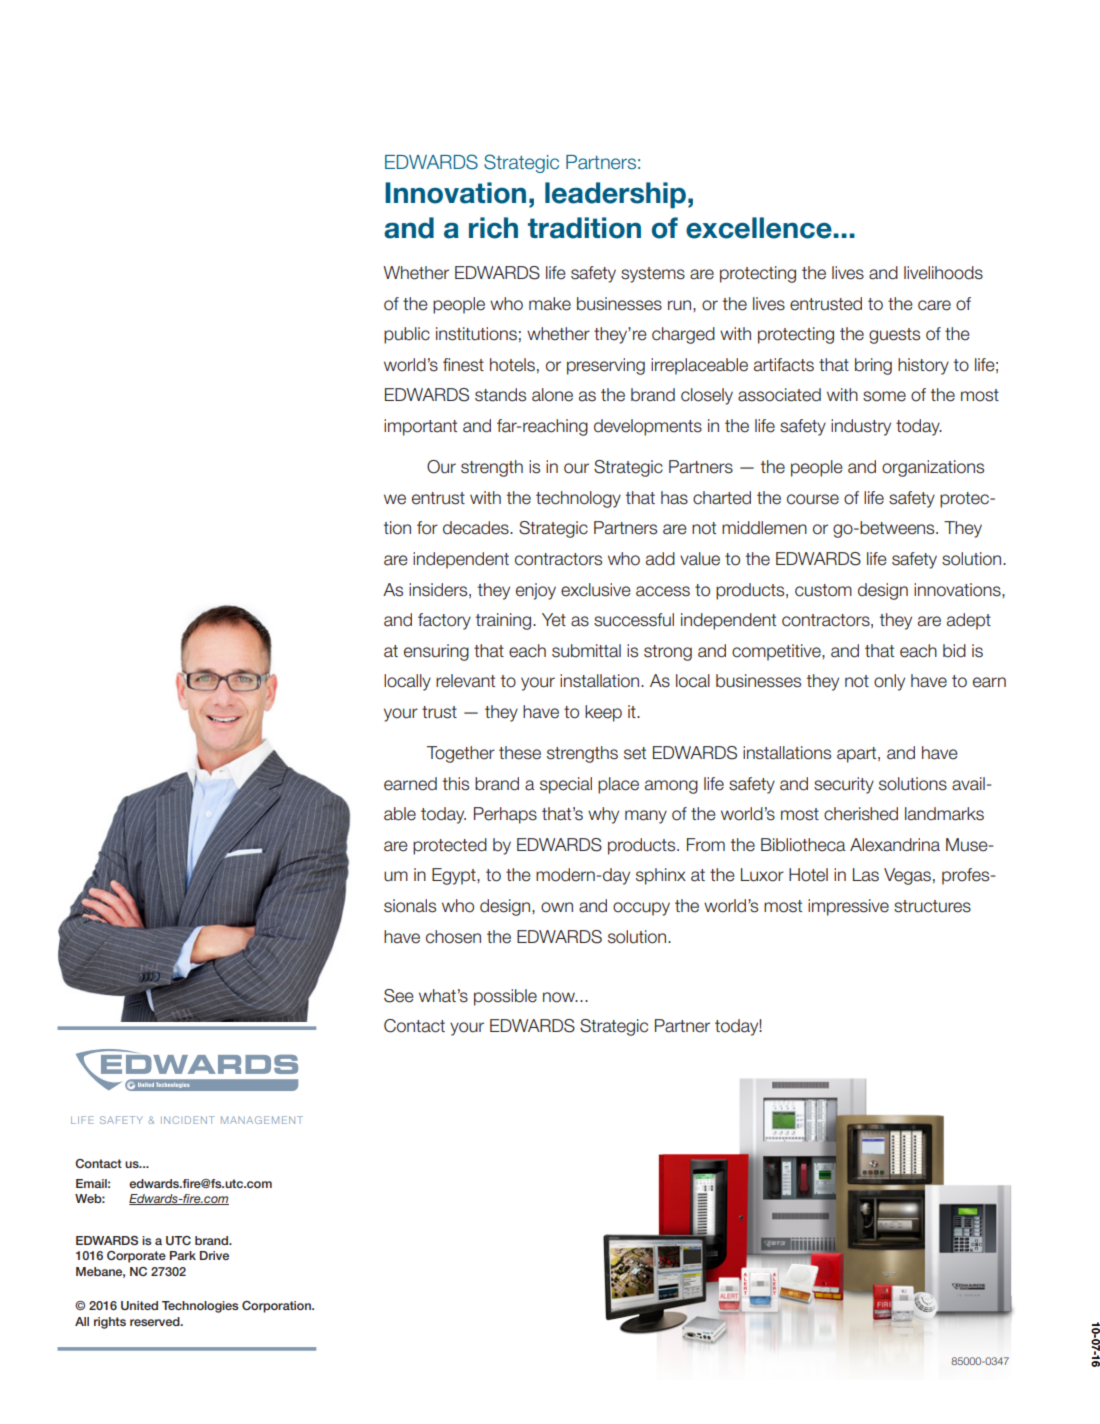 Image resolution: width=1100 pixels, height=1424 pixels. What do you see at coordinates (399, 996) in the document?
I see `See` at bounding box center [399, 996].
